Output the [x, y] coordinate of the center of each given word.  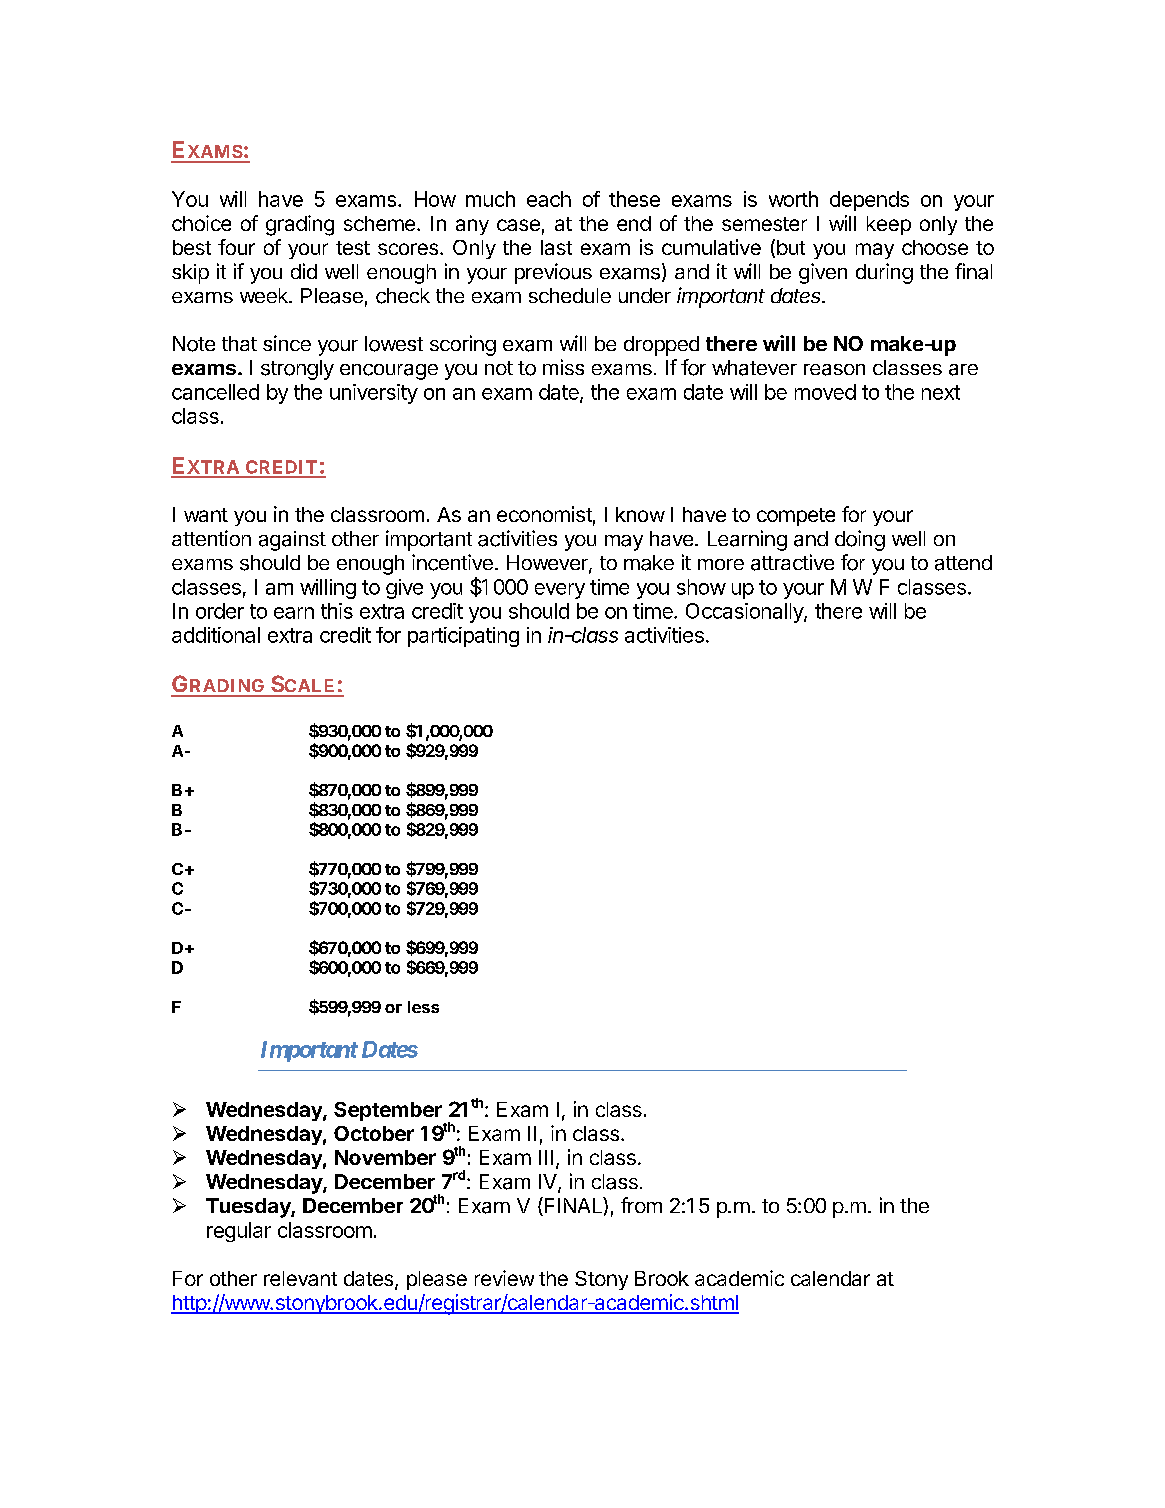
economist [544, 514]
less [423, 1007]
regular [239, 1232]
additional [216, 635]
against [292, 541]
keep [889, 225]
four [236, 247]
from [641, 1205]
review [504, 1278]
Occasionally [745, 613]
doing [860, 540]
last [556, 247]
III [546, 1157]
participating [463, 637]
